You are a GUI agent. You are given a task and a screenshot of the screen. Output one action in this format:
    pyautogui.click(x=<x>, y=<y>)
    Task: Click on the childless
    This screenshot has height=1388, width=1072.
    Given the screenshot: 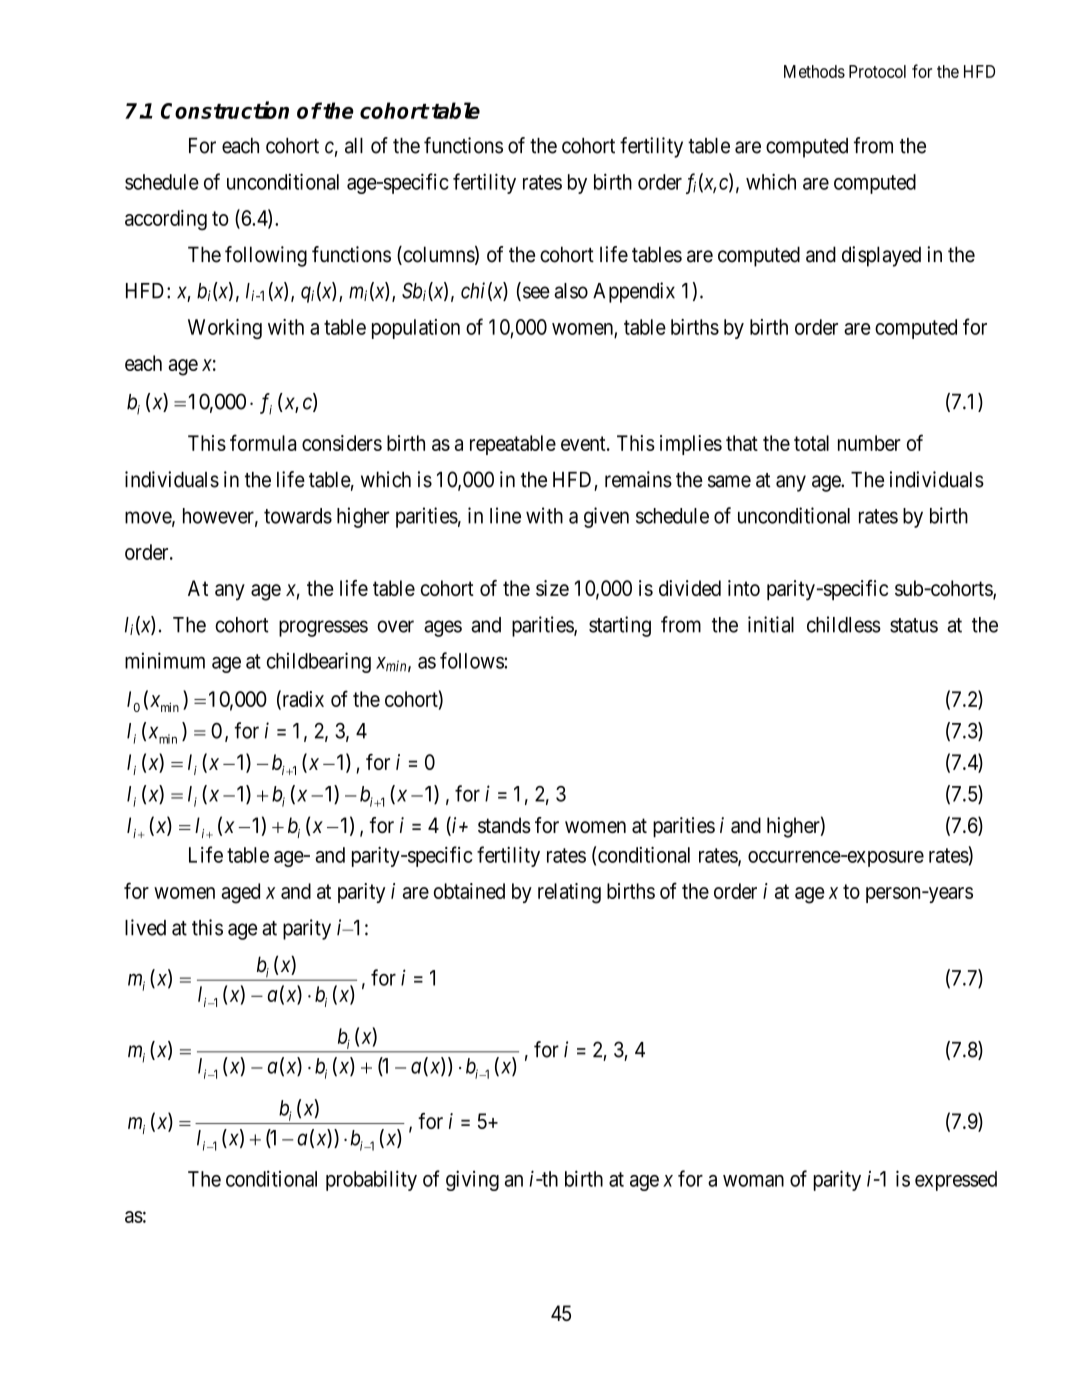 What is the action you would take?
    pyautogui.click(x=844, y=624)
